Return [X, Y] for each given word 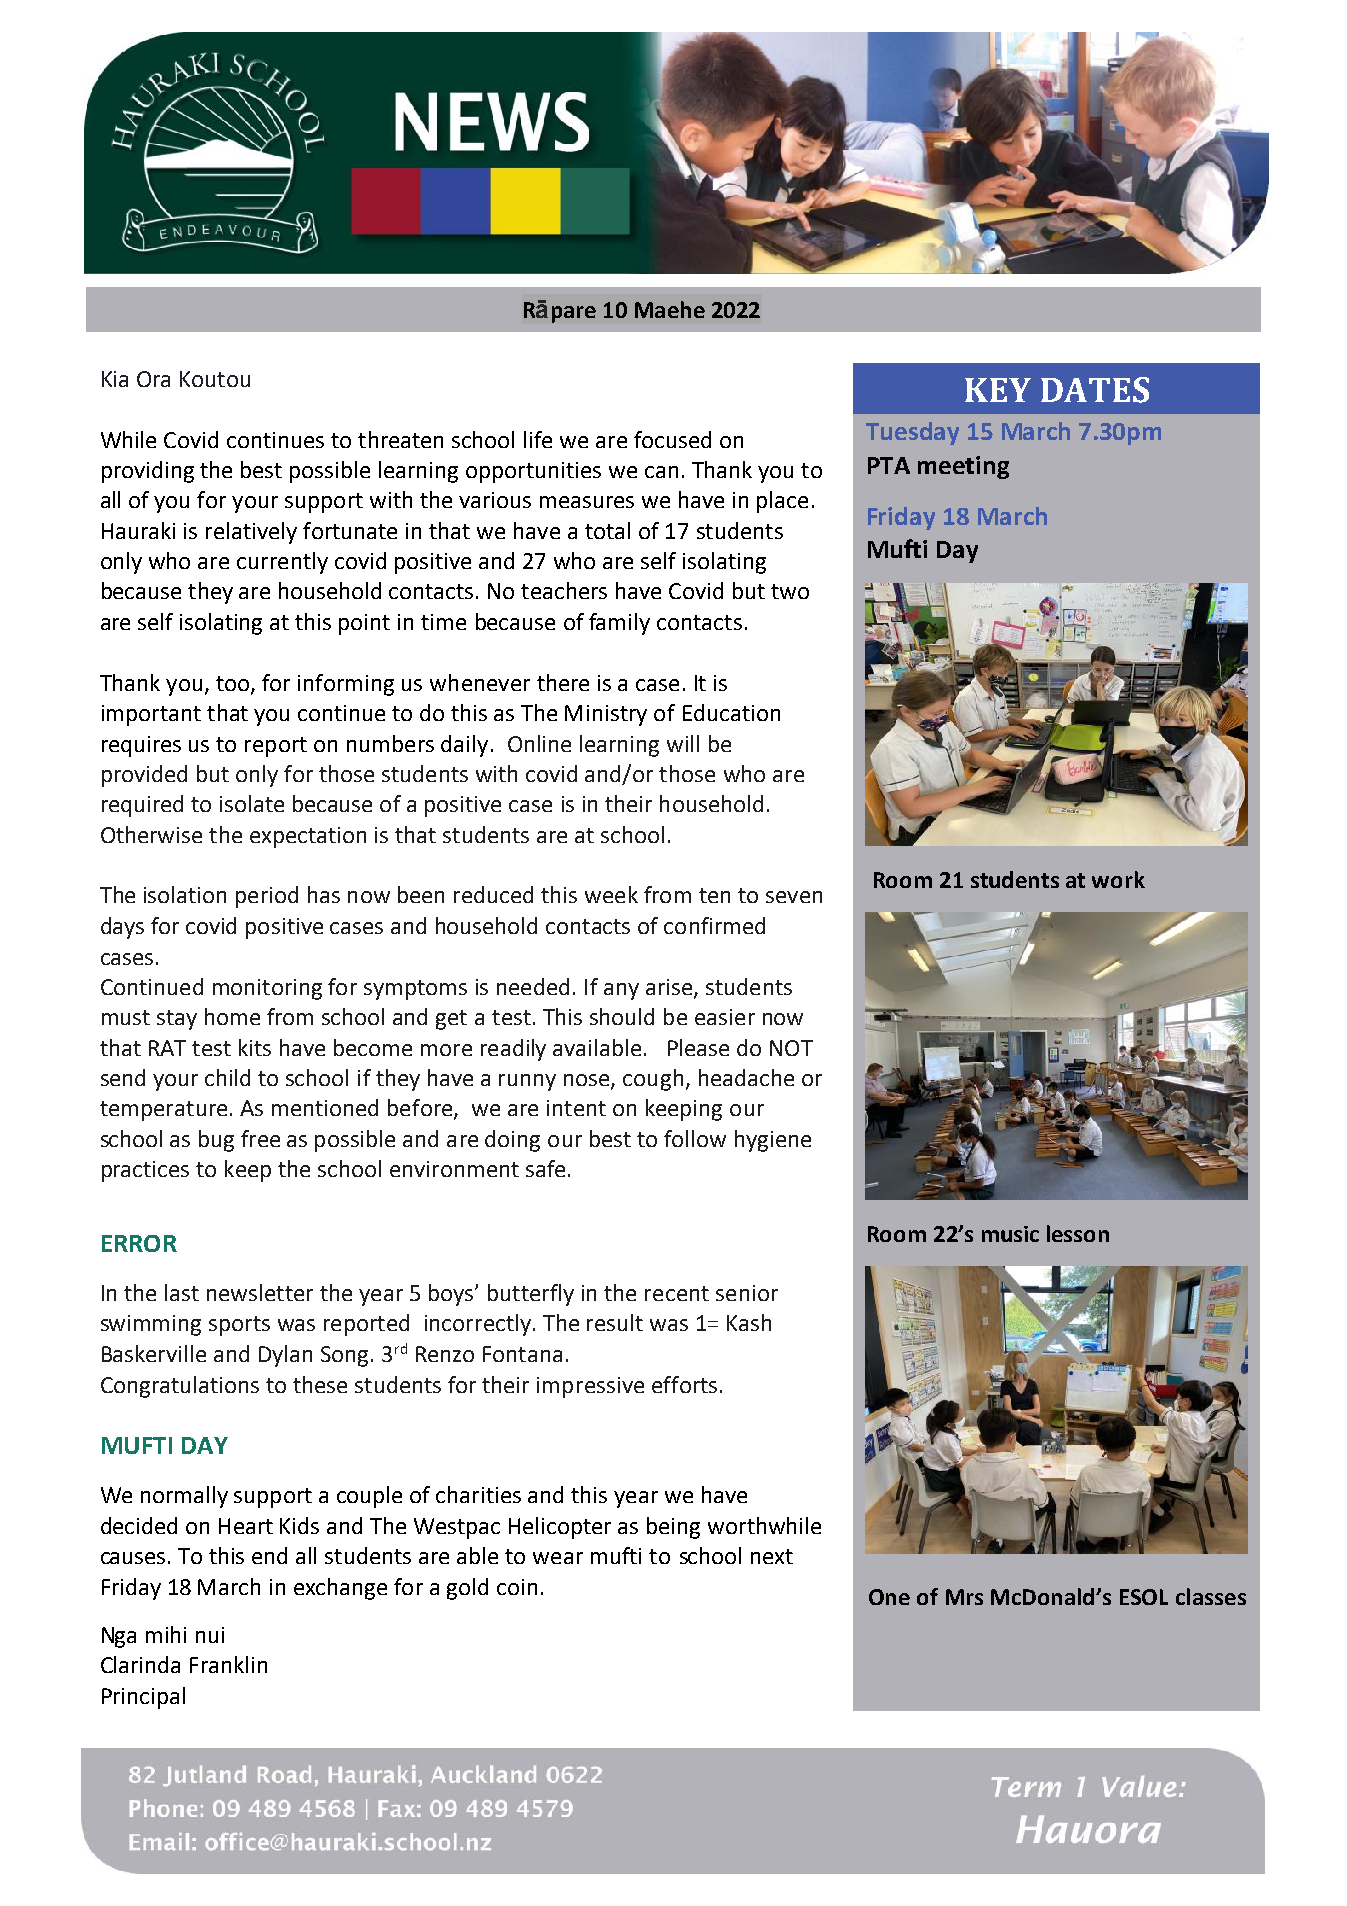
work [1118, 879]
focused [672, 439]
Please [698, 1047]
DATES [1095, 390]
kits [255, 1047]
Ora [153, 379]
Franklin [228, 1664]
